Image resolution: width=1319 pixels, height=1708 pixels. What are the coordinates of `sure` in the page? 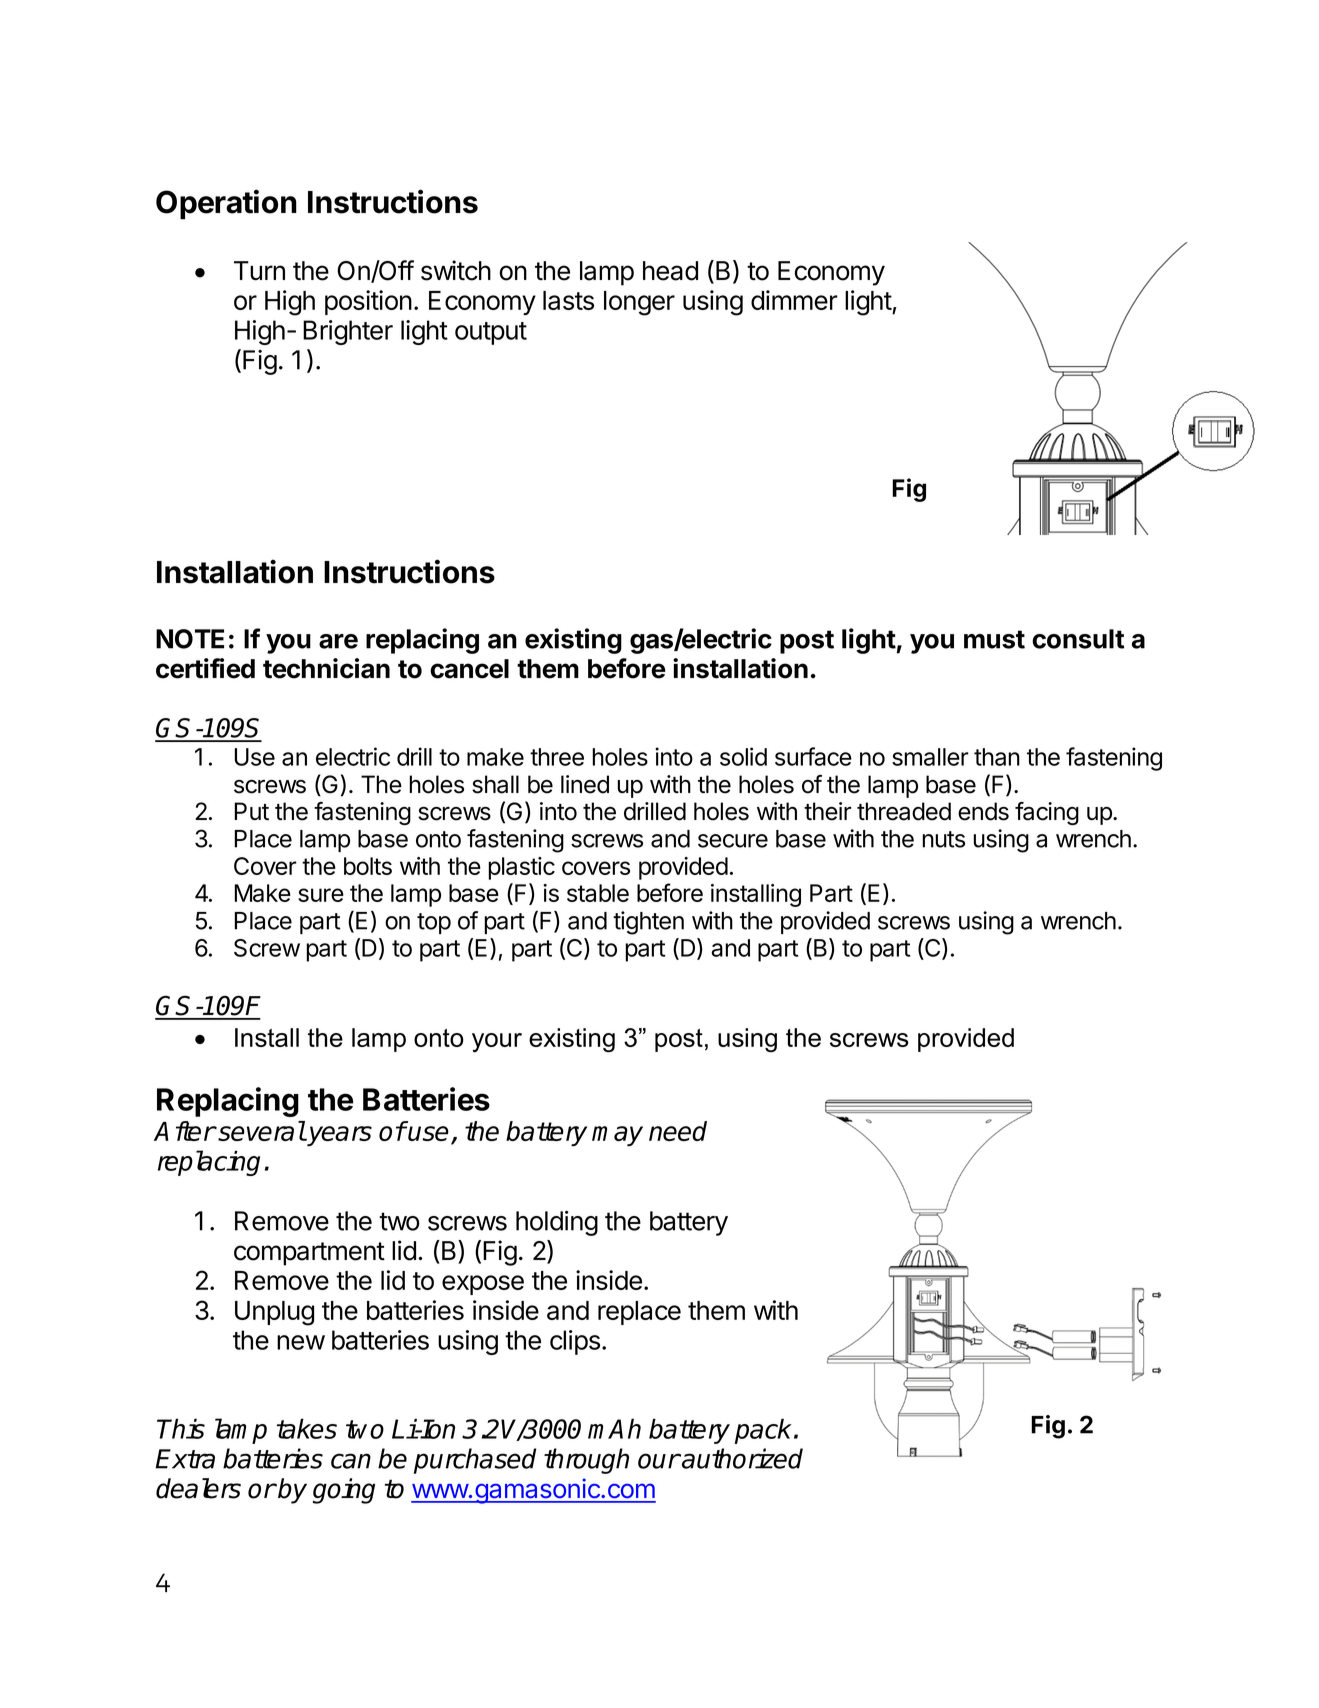 It's located at (321, 895).
